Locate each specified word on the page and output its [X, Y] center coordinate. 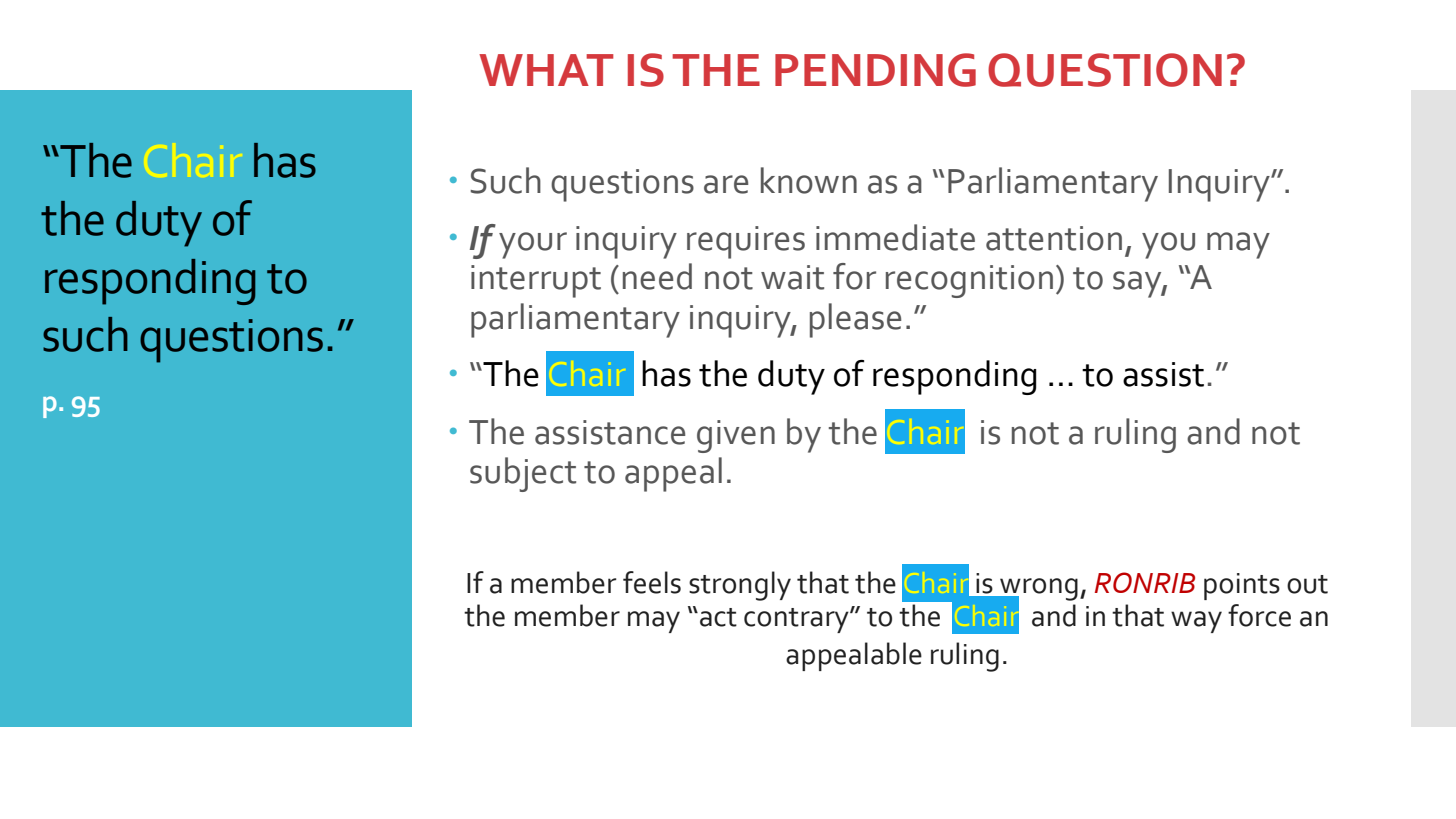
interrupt [536, 281]
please [855, 320]
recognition [969, 281]
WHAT [546, 70]
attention [1054, 238]
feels [652, 582]
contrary [797, 620]
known [809, 180]
